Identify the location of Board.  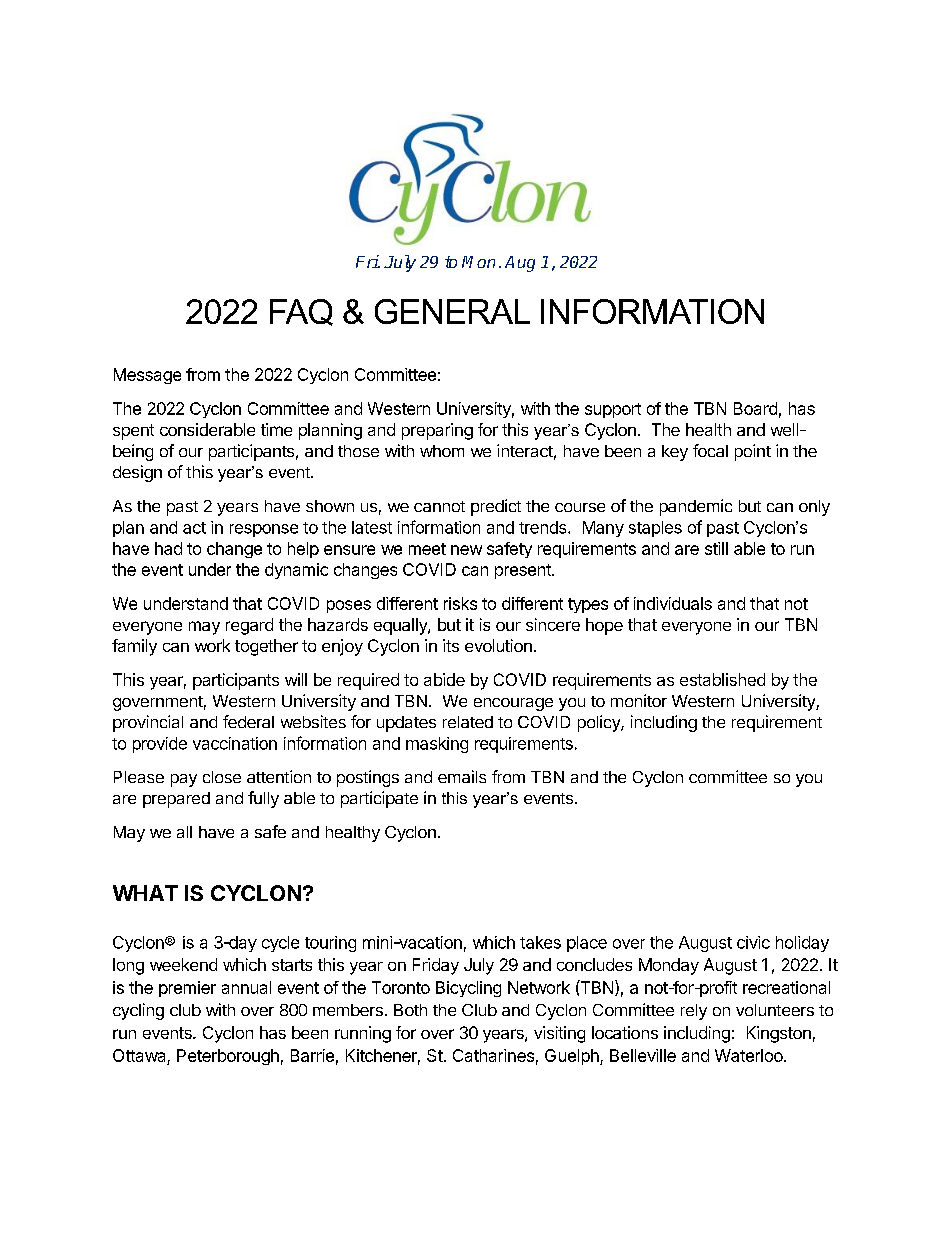
(755, 408).
